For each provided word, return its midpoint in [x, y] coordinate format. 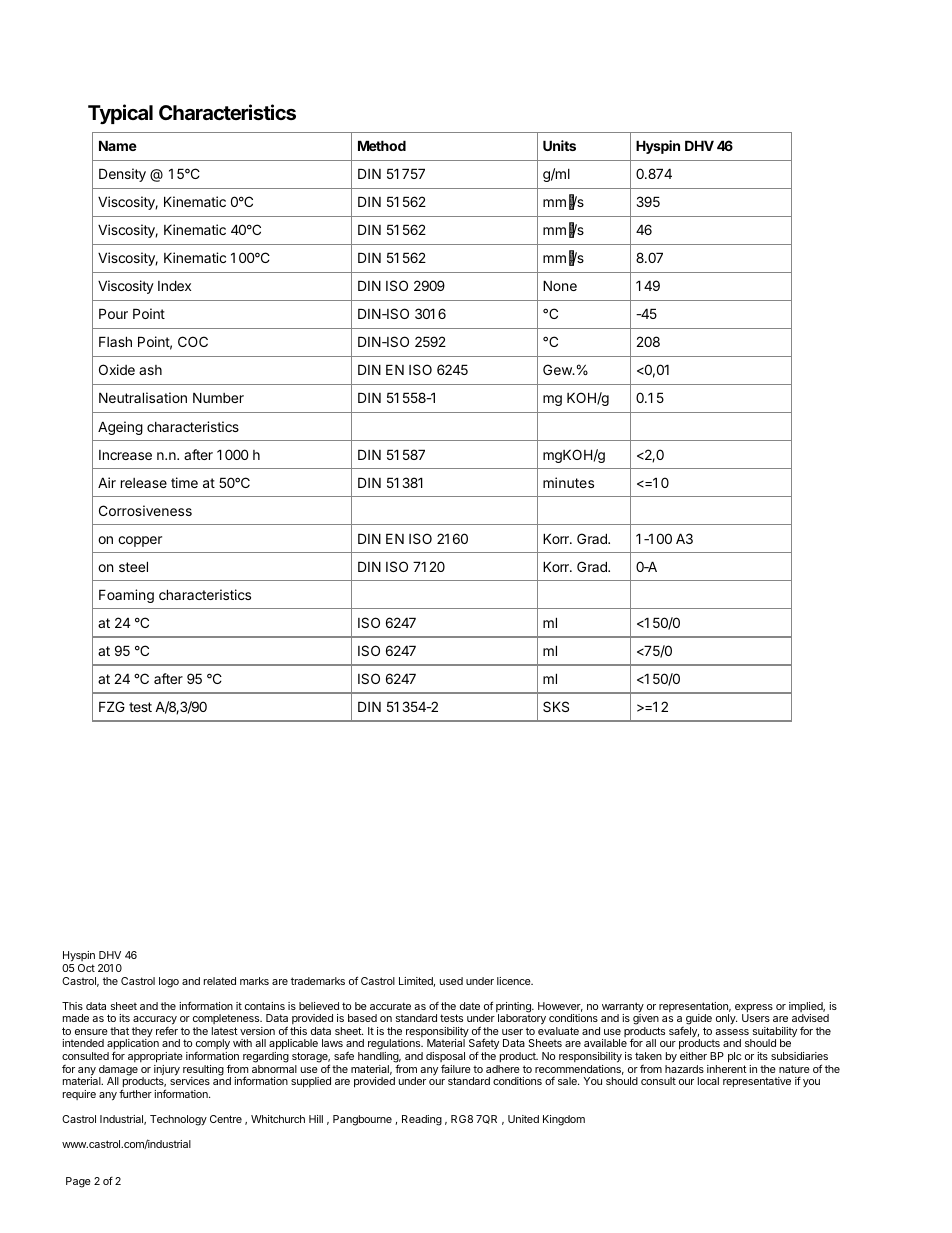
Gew [558, 369]
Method [382, 145]
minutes [568, 482]
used [451, 981]
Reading [422, 1120]
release [144, 483]
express [754, 1009]
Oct [86, 968]
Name [118, 145]
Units [559, 145]
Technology [178, 1120]
